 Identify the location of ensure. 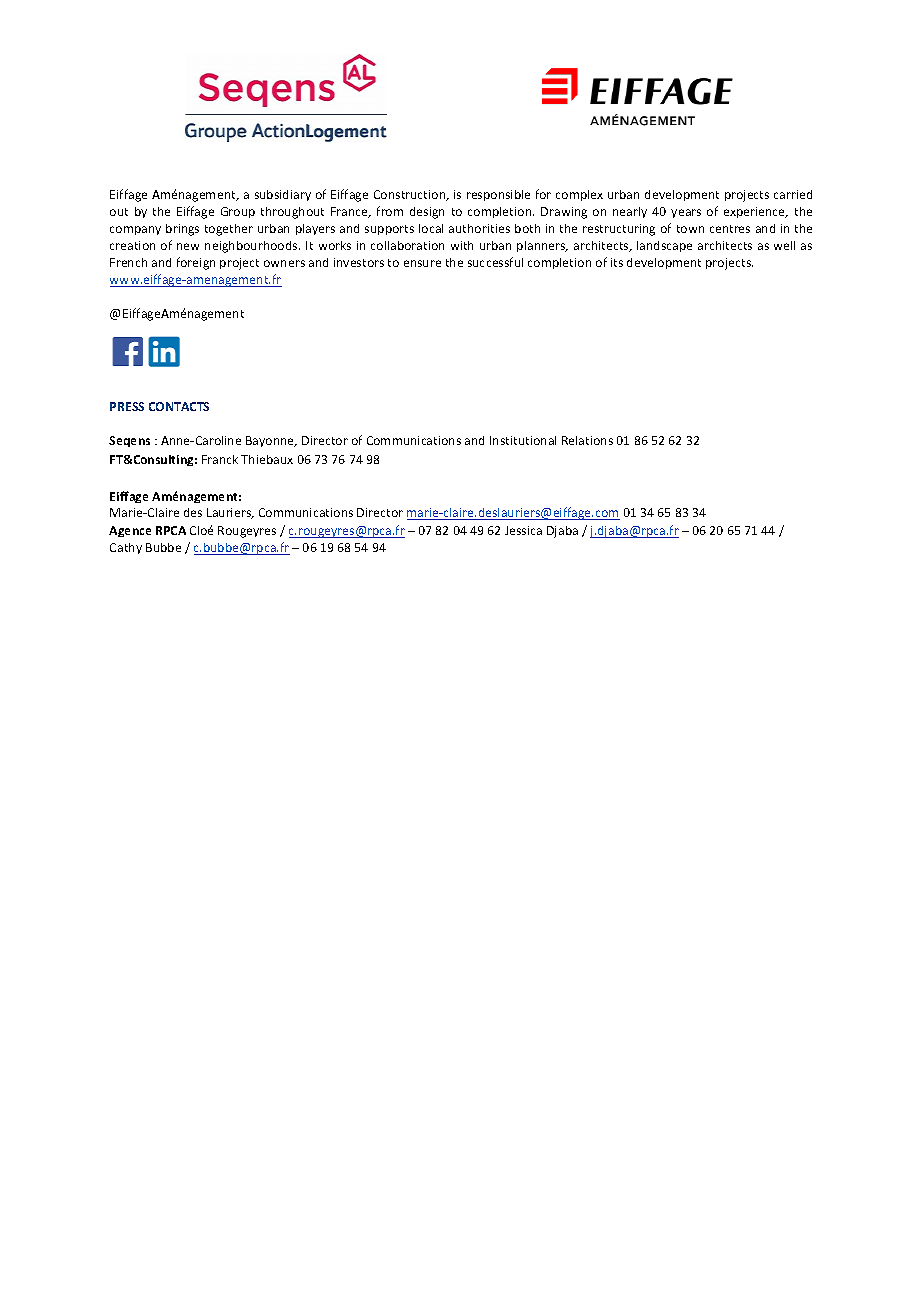
(422, 263).
